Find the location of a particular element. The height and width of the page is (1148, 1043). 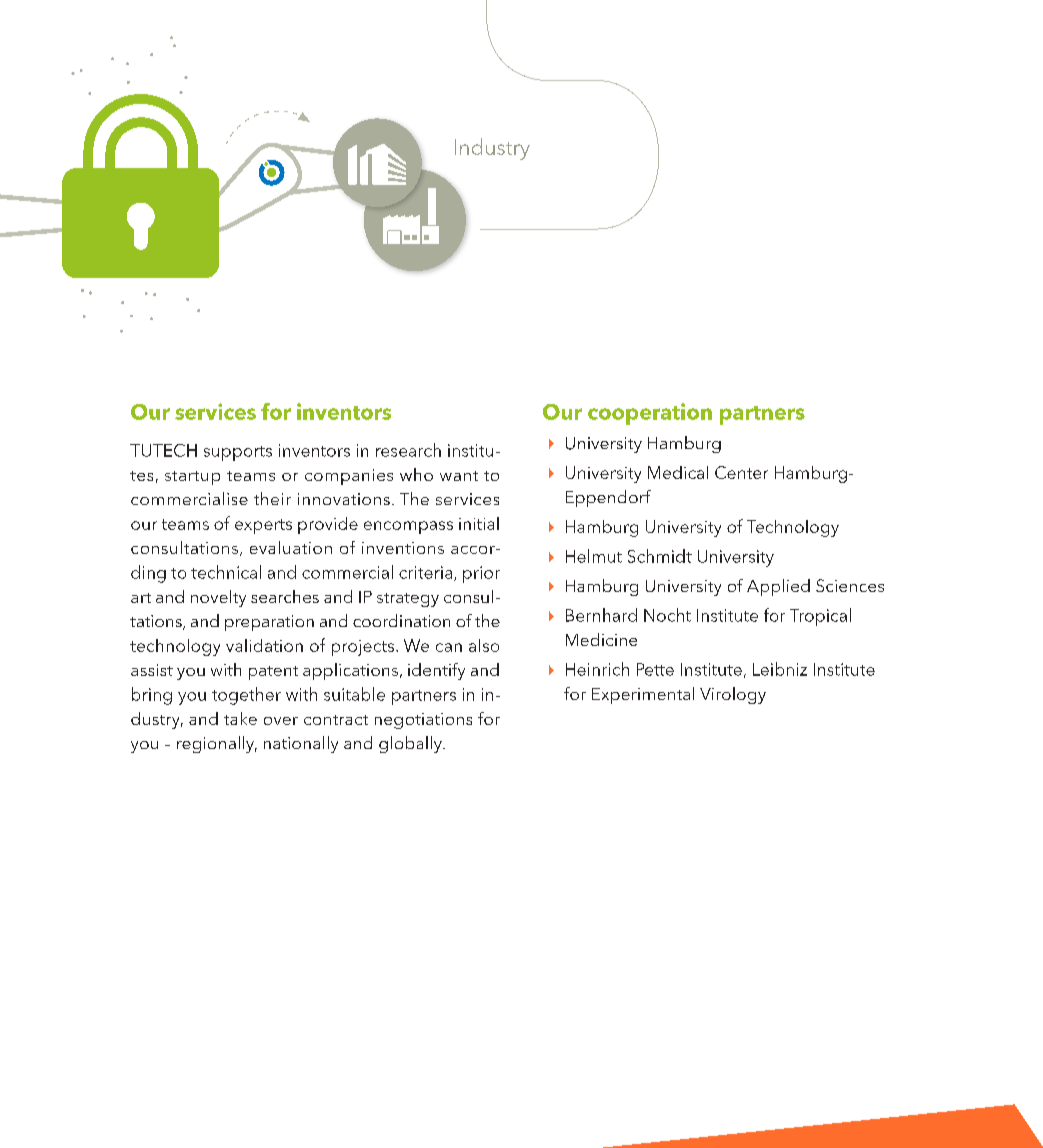

negotiations is located at coordinates (423, 721).
